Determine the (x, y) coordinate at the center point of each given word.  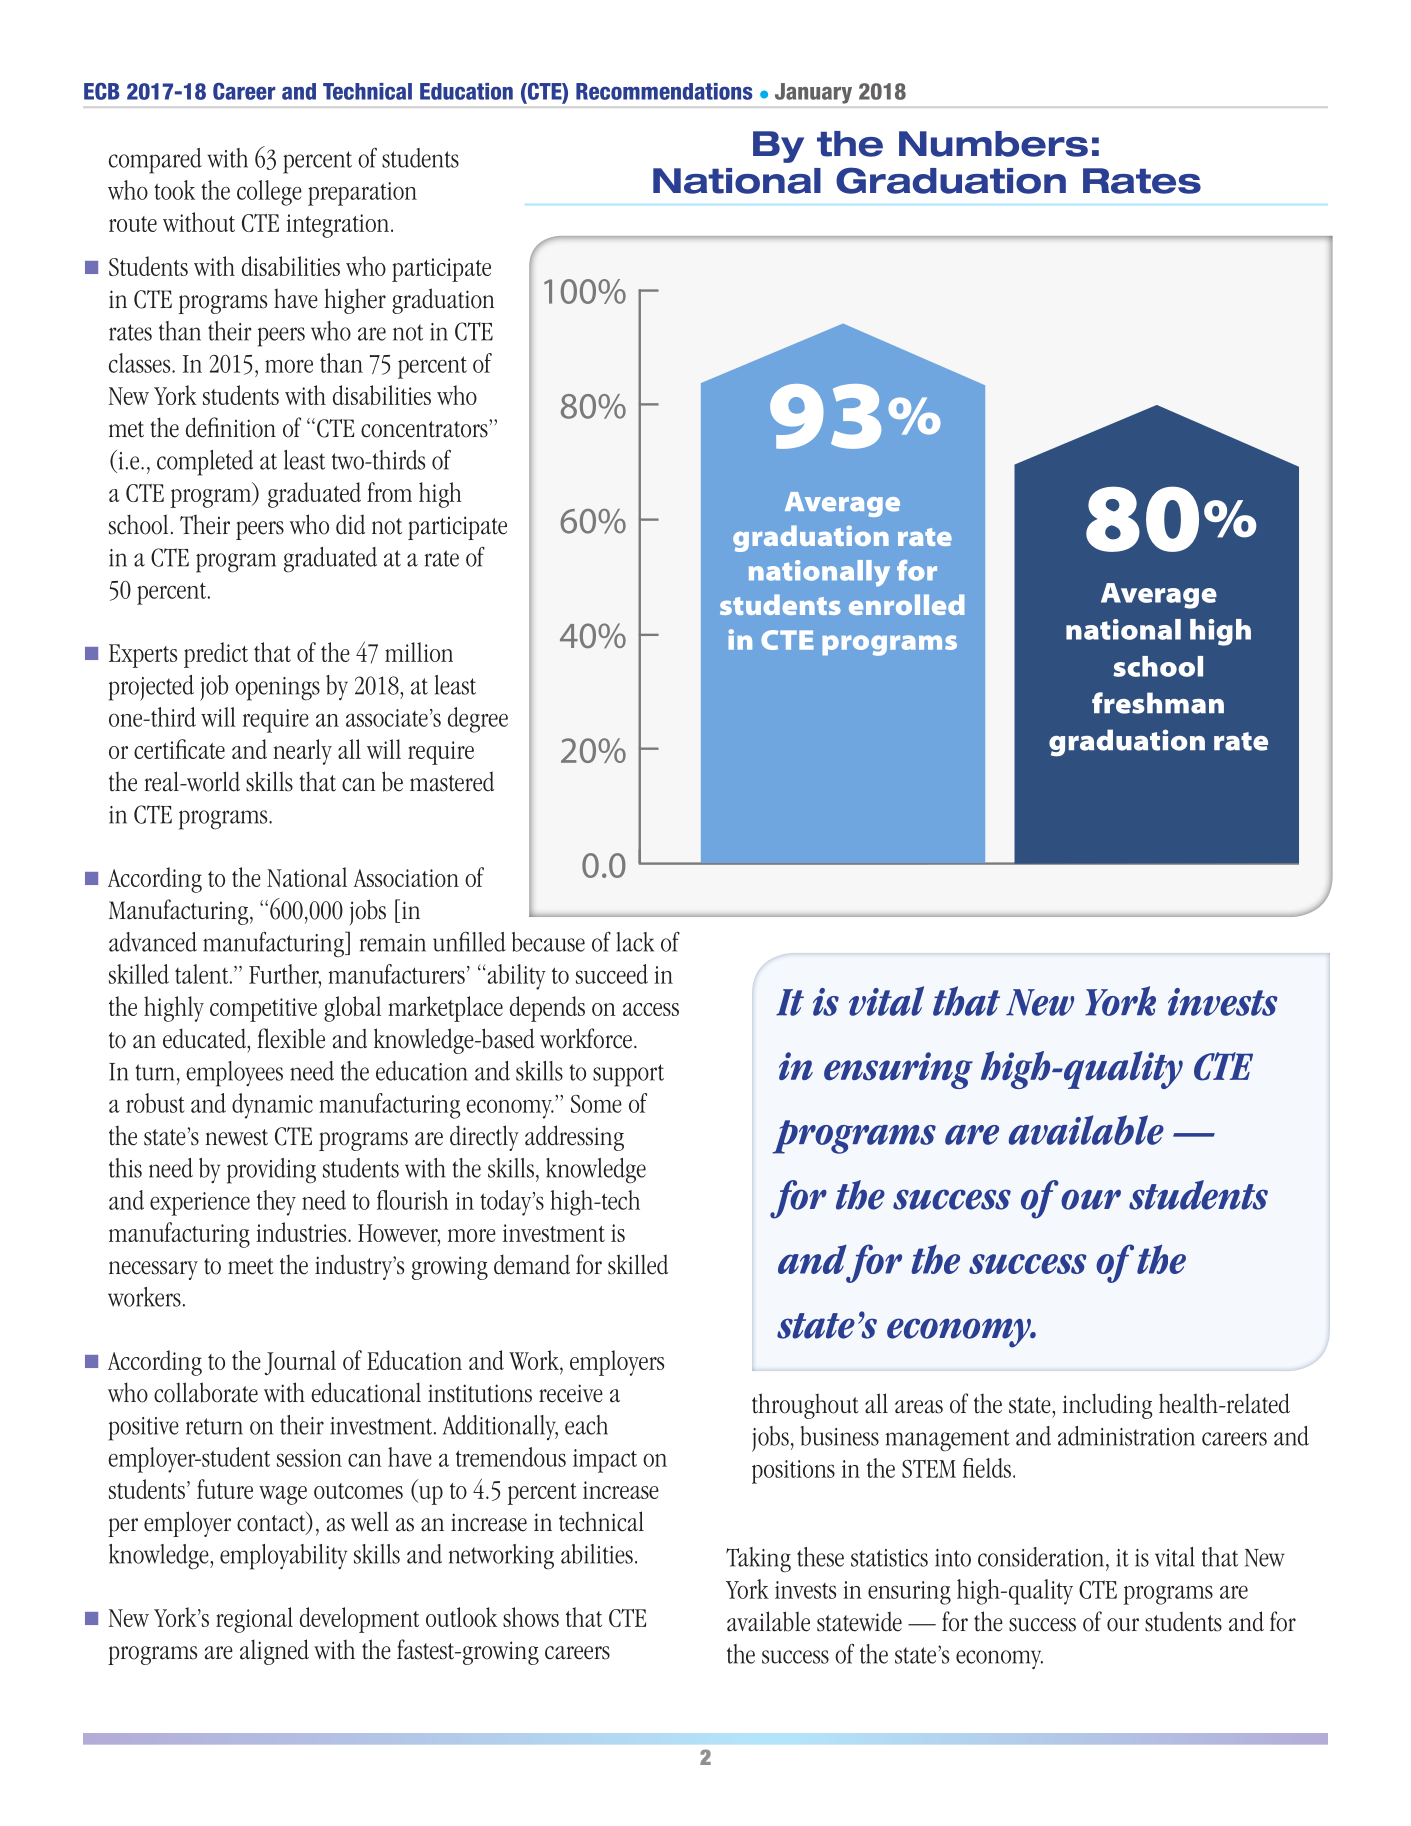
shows (531, 1617)
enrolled (906, 604)
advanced (153, 942)
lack (635, 942)
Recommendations (664, 91)
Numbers (993, 144)
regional (254, 1620)
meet (251, 1266)
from (389, 492)
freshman (1158, 703)
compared (155, 161)
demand (532, 1264)
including (1108, 1406)
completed (205, 463)
